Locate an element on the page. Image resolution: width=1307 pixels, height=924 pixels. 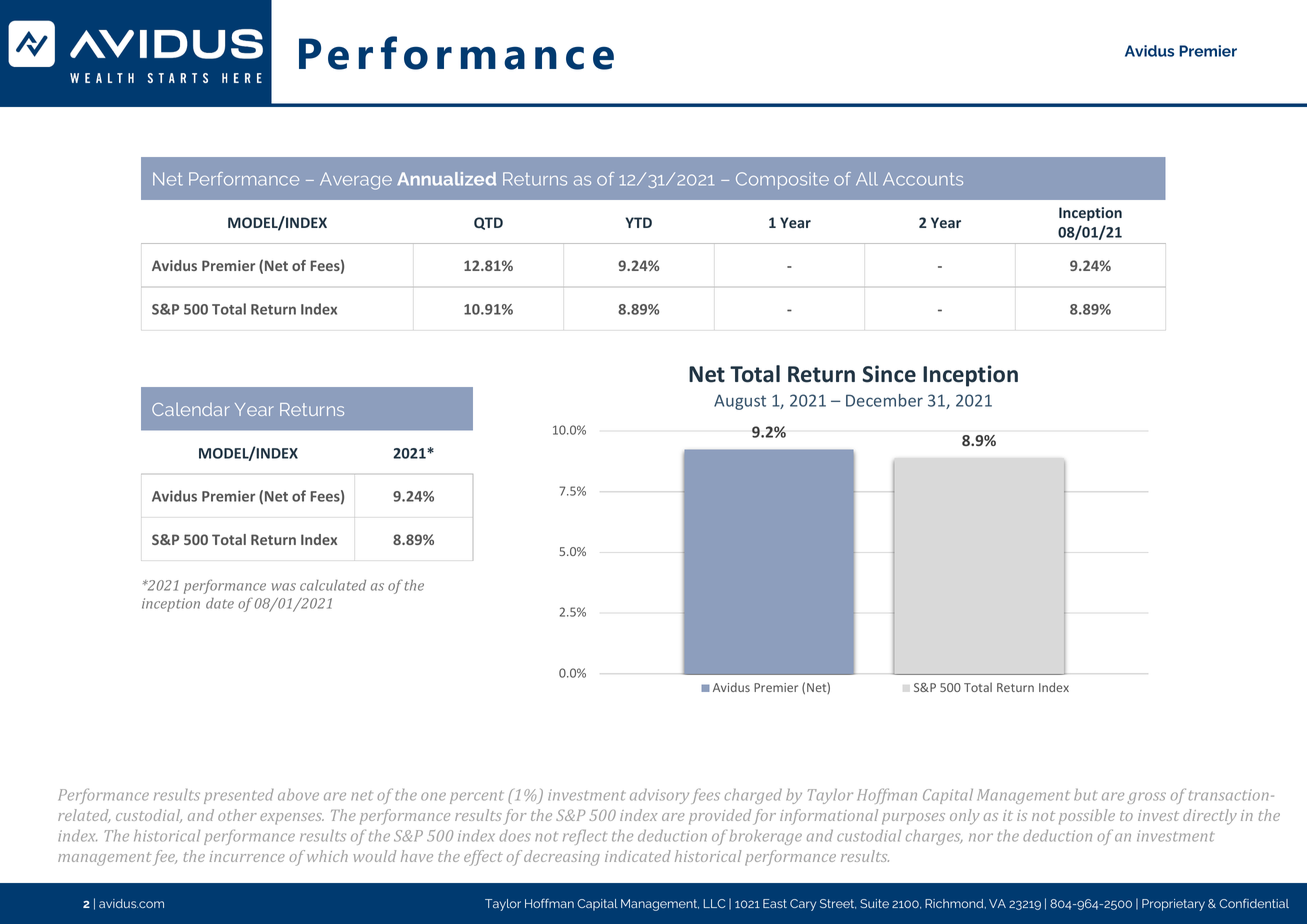
LLC is located at coordinates (714, 903).
